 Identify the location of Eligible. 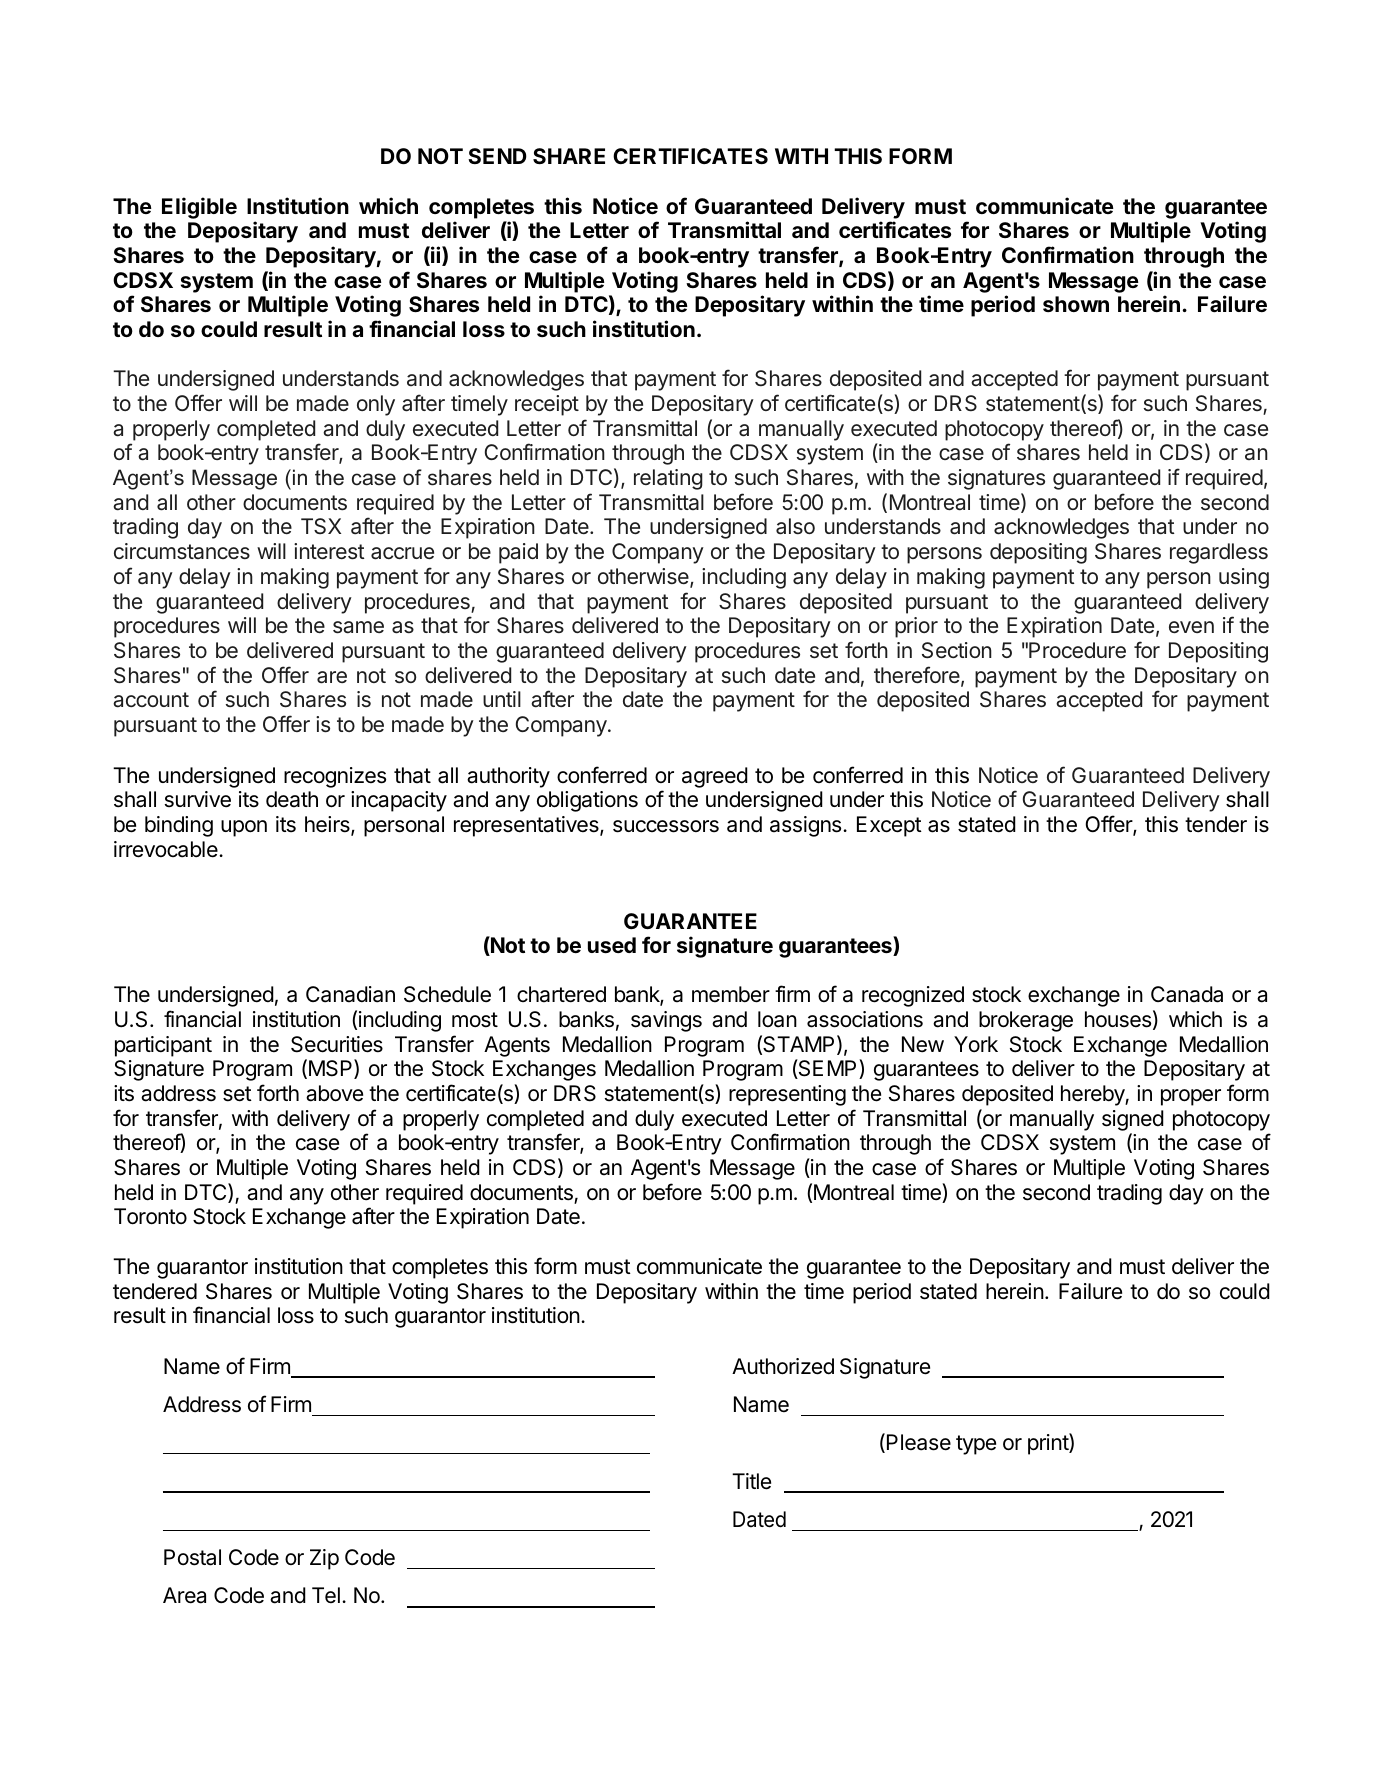
(199, 208).
